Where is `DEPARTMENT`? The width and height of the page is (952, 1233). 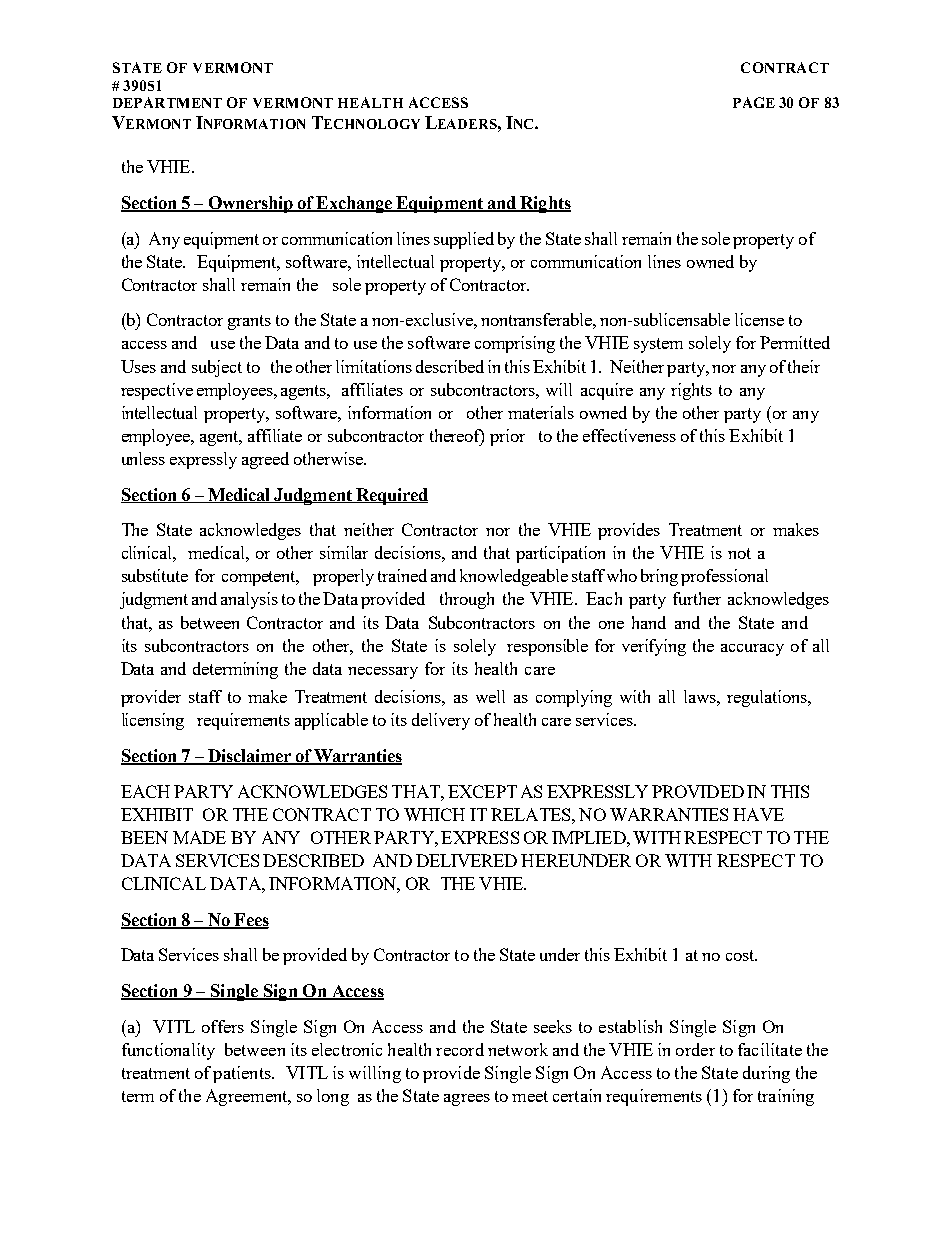
DEPARTMENT is located at coordinates (167, 102).
